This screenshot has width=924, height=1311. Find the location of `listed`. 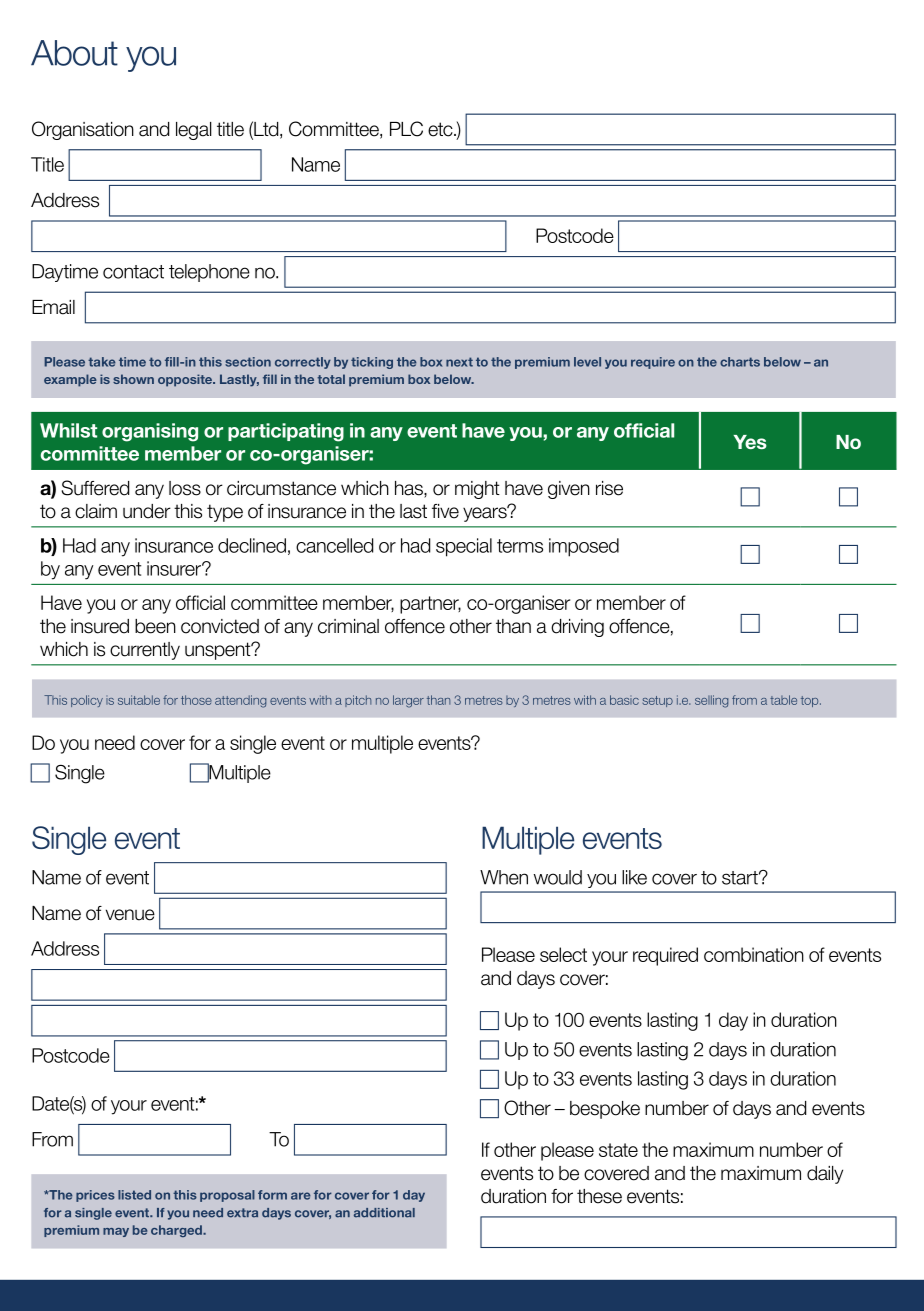

listed is located at coordinates (134, 1195).
